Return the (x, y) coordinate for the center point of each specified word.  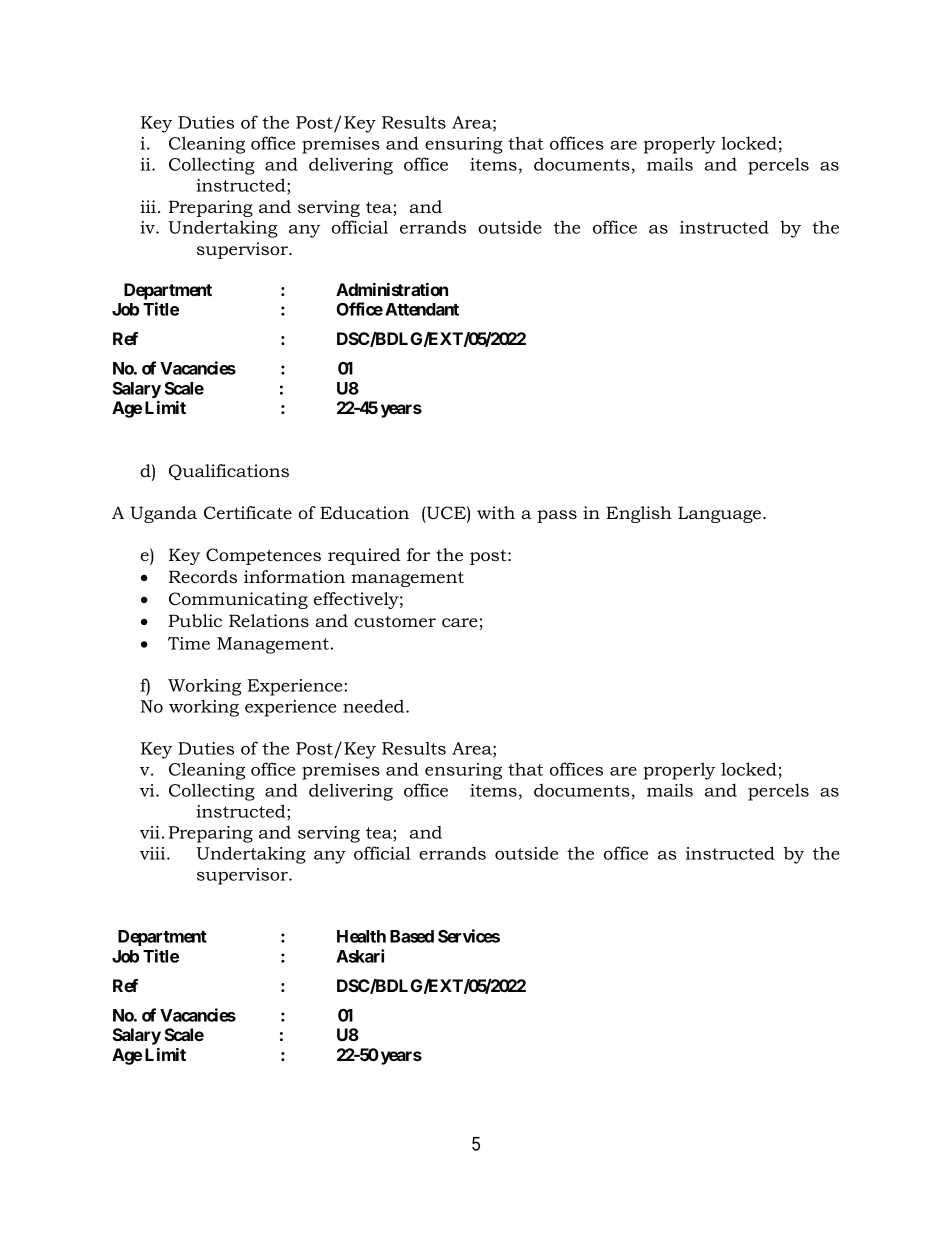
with (496, 512)
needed (375, 706)
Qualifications (229, 472)
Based (412, 936)
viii (154, 853)
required (364, 556)
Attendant (422, 309)
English (639, 514)
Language (721, 514)
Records (203, 577)
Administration (392, 289)
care (460, 623)
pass (557, 516)
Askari (360, 956)
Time (189, 643)
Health (361, 936)
